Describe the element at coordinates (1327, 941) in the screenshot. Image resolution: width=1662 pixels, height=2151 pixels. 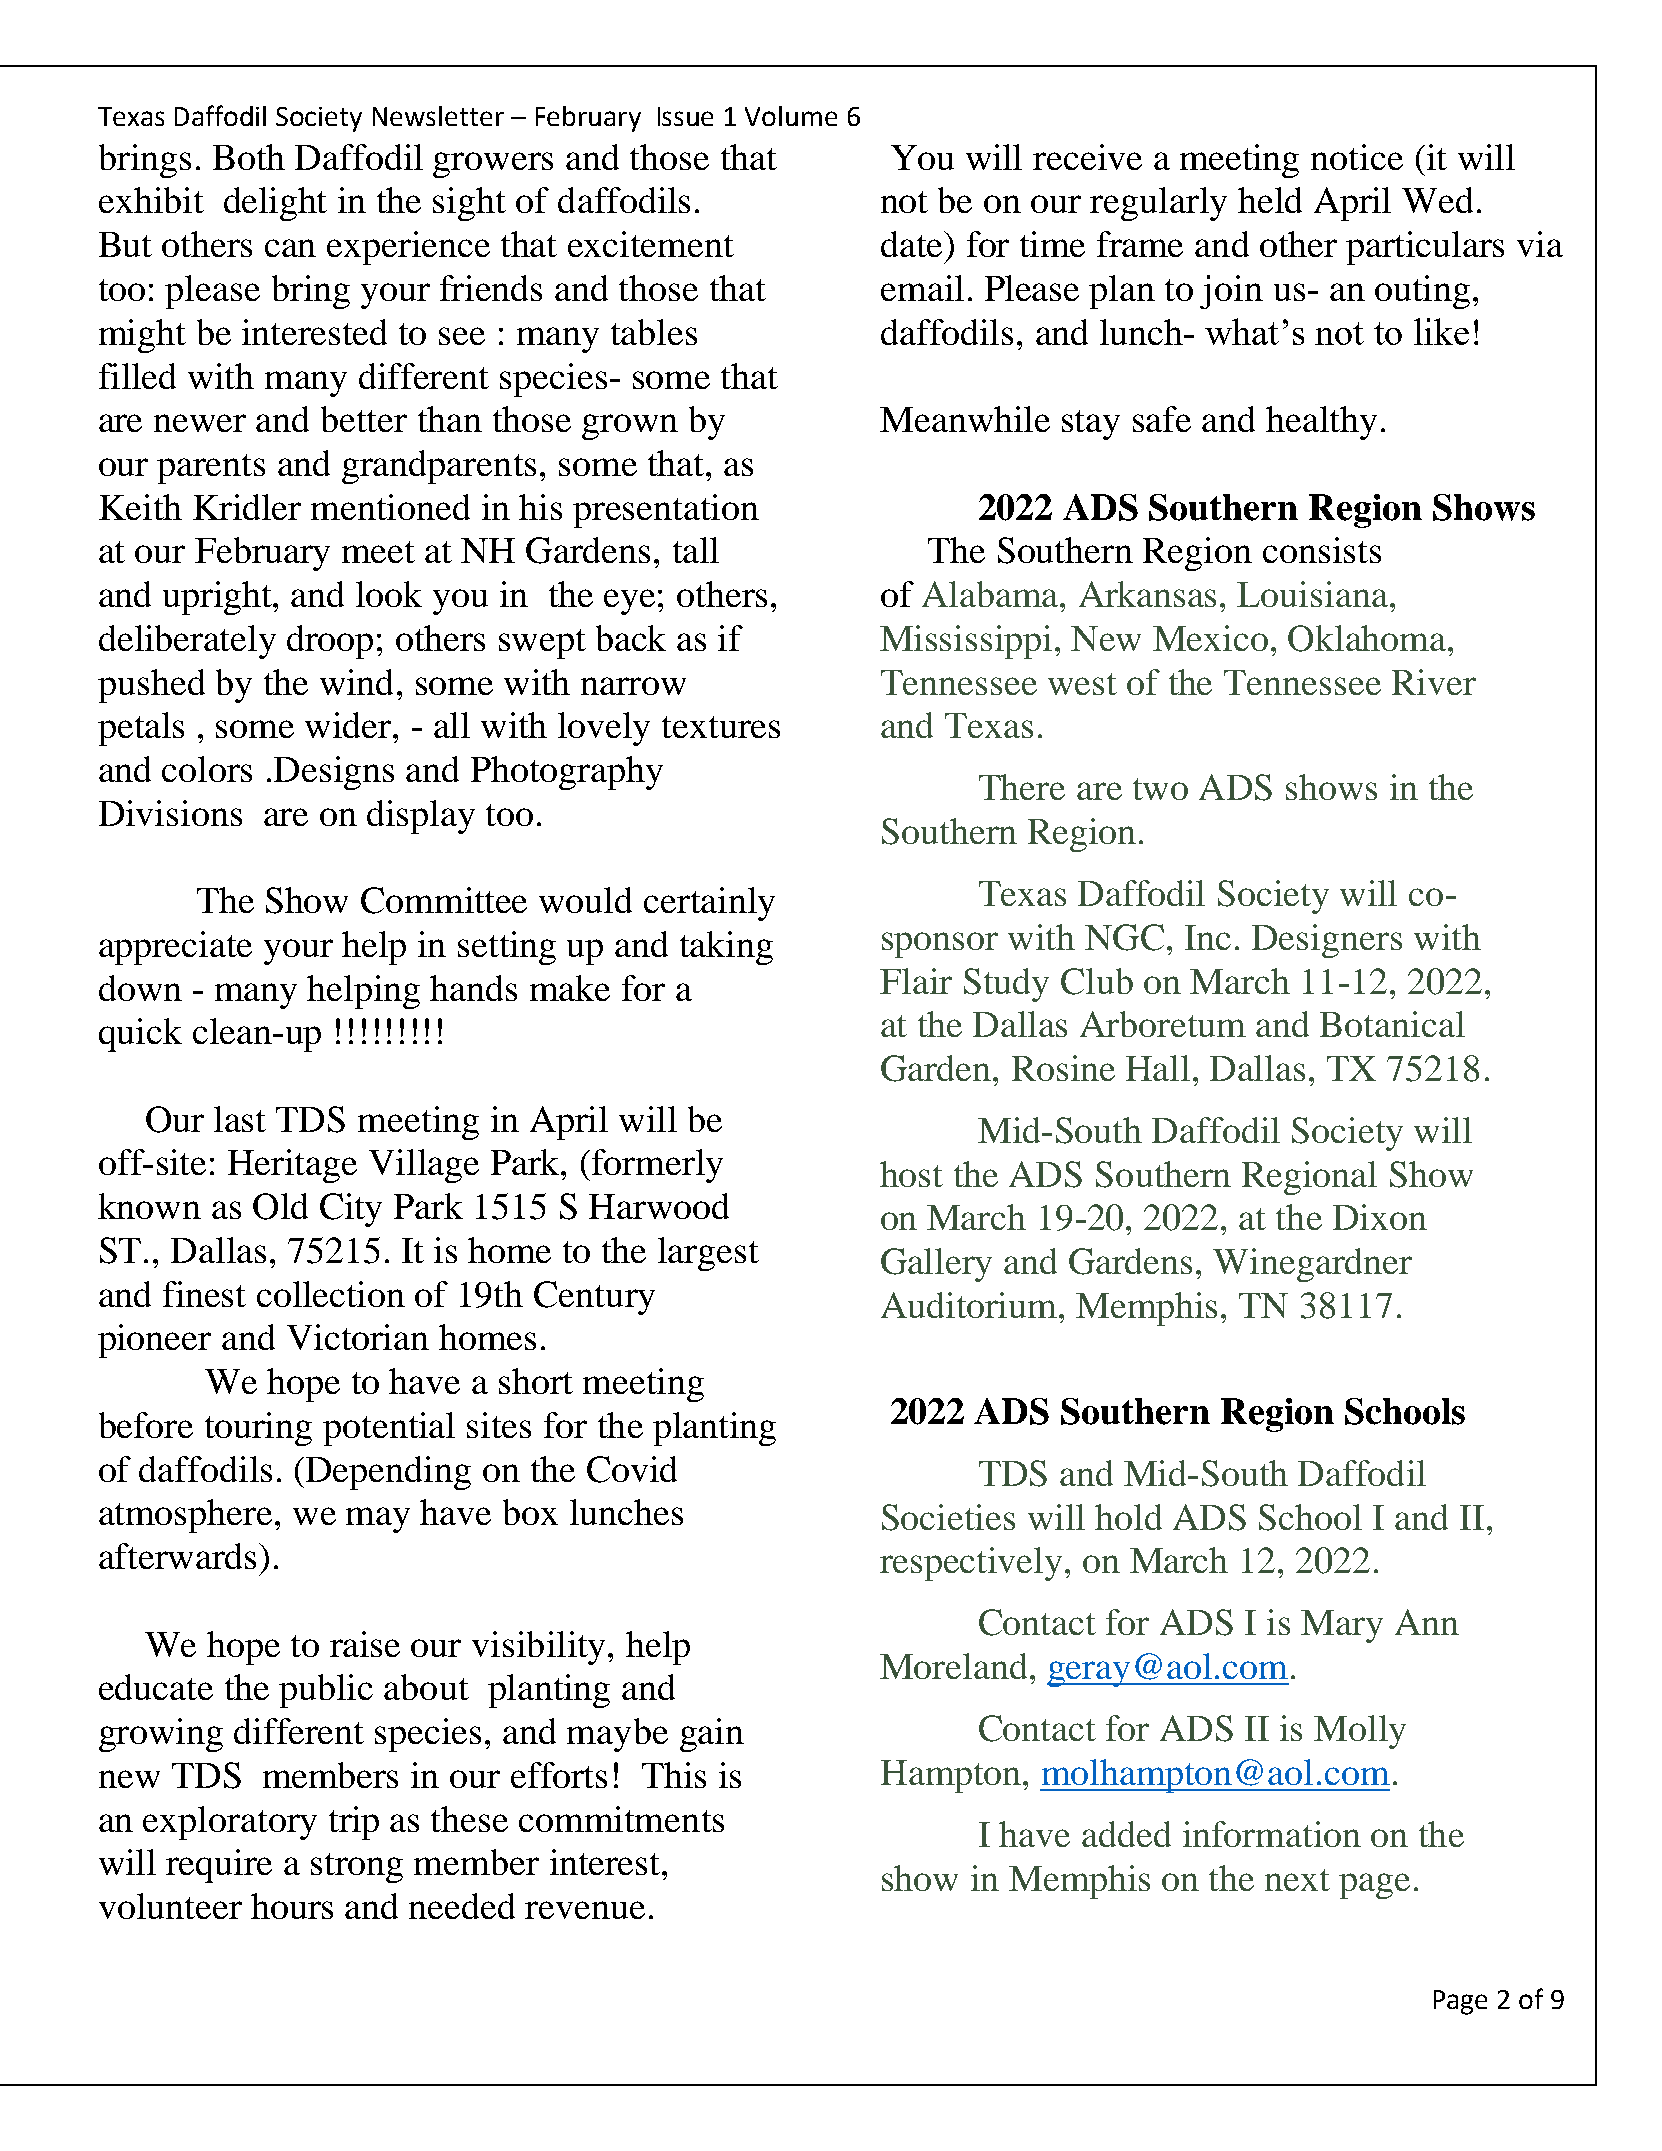
I see `Designers` at that location.
